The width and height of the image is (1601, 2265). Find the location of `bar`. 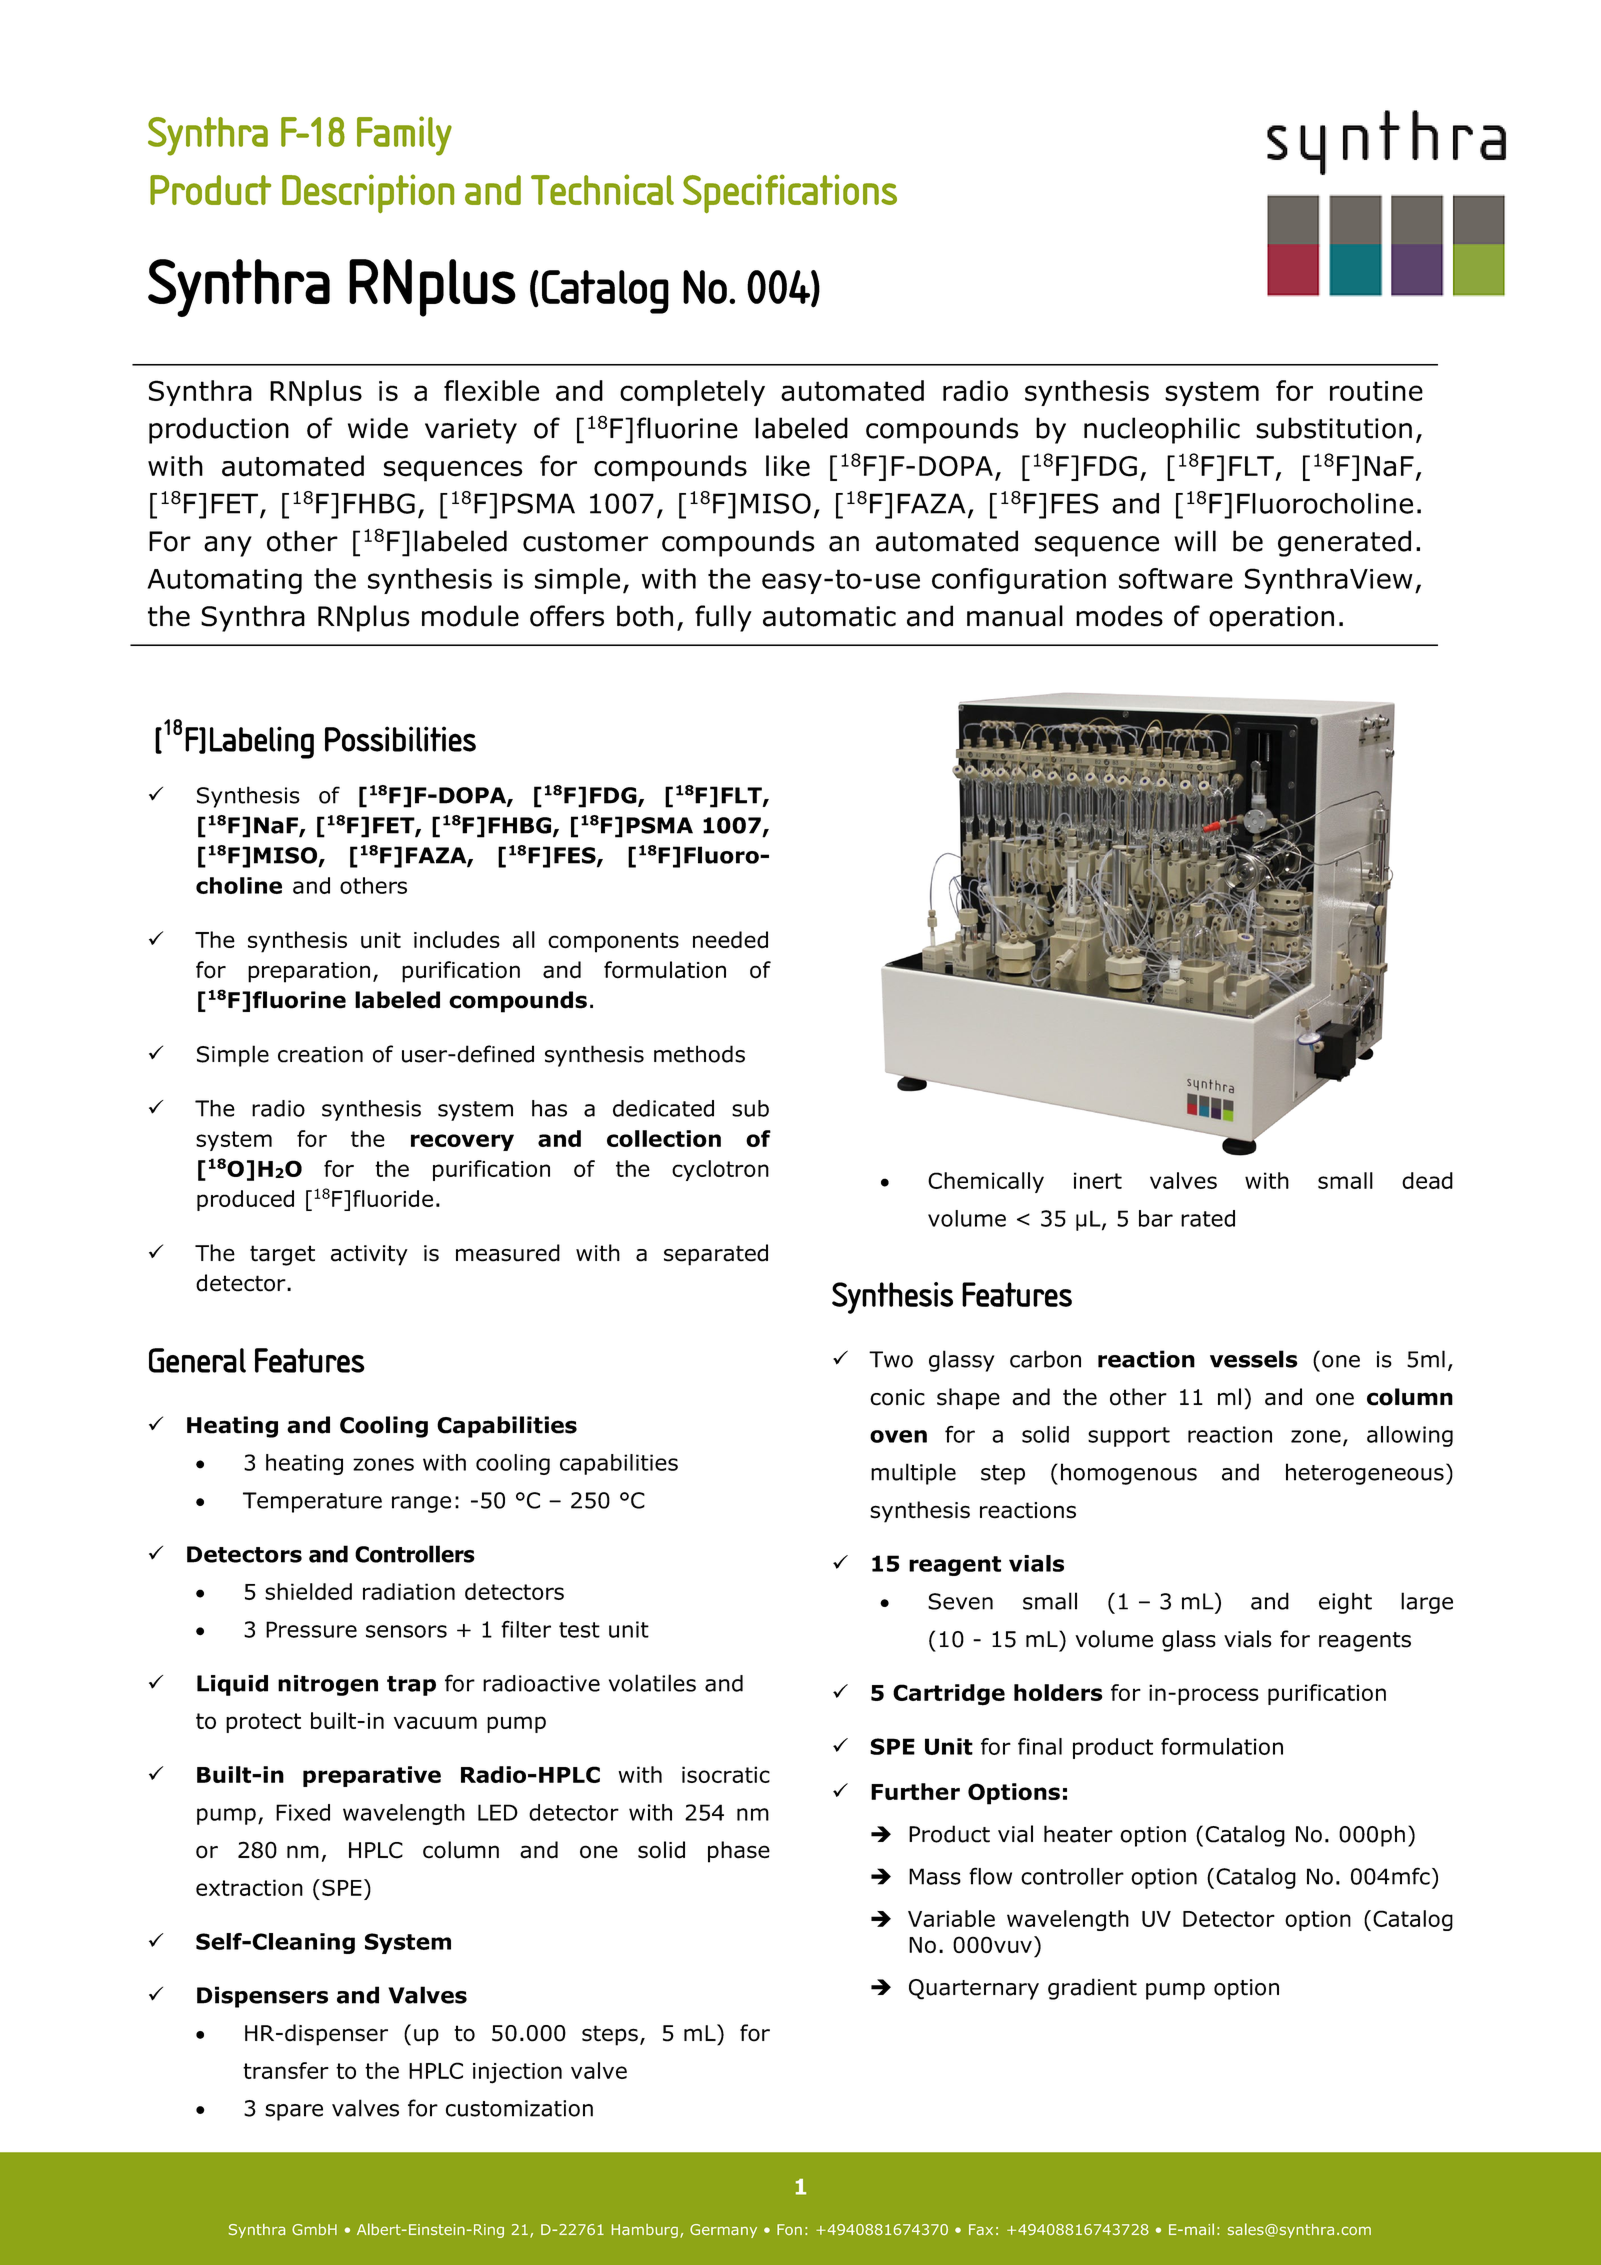

bar is located at coordinates (1156, 1218).
